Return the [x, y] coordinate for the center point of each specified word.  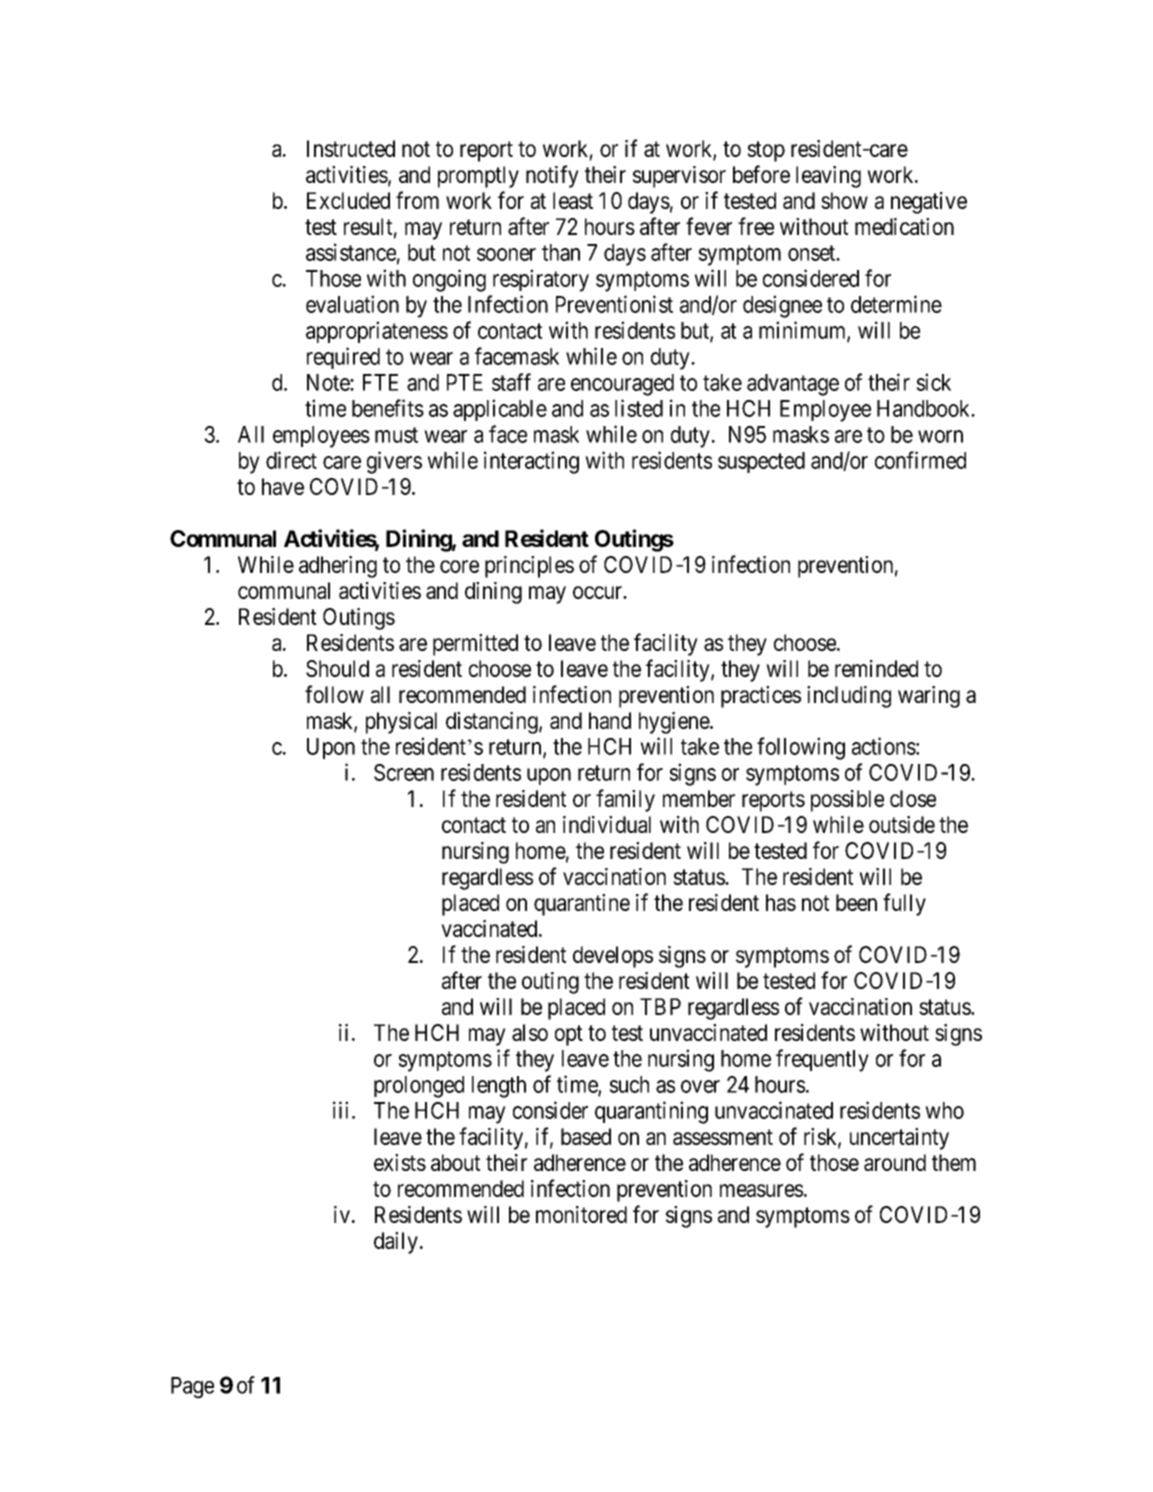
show [844, 200]
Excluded [348, 200]
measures [761, 1190]
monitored [581, 1214]
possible [847, 801]
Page [192, 1388]
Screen [404, 772]
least [573, 200]
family [625, 800]
